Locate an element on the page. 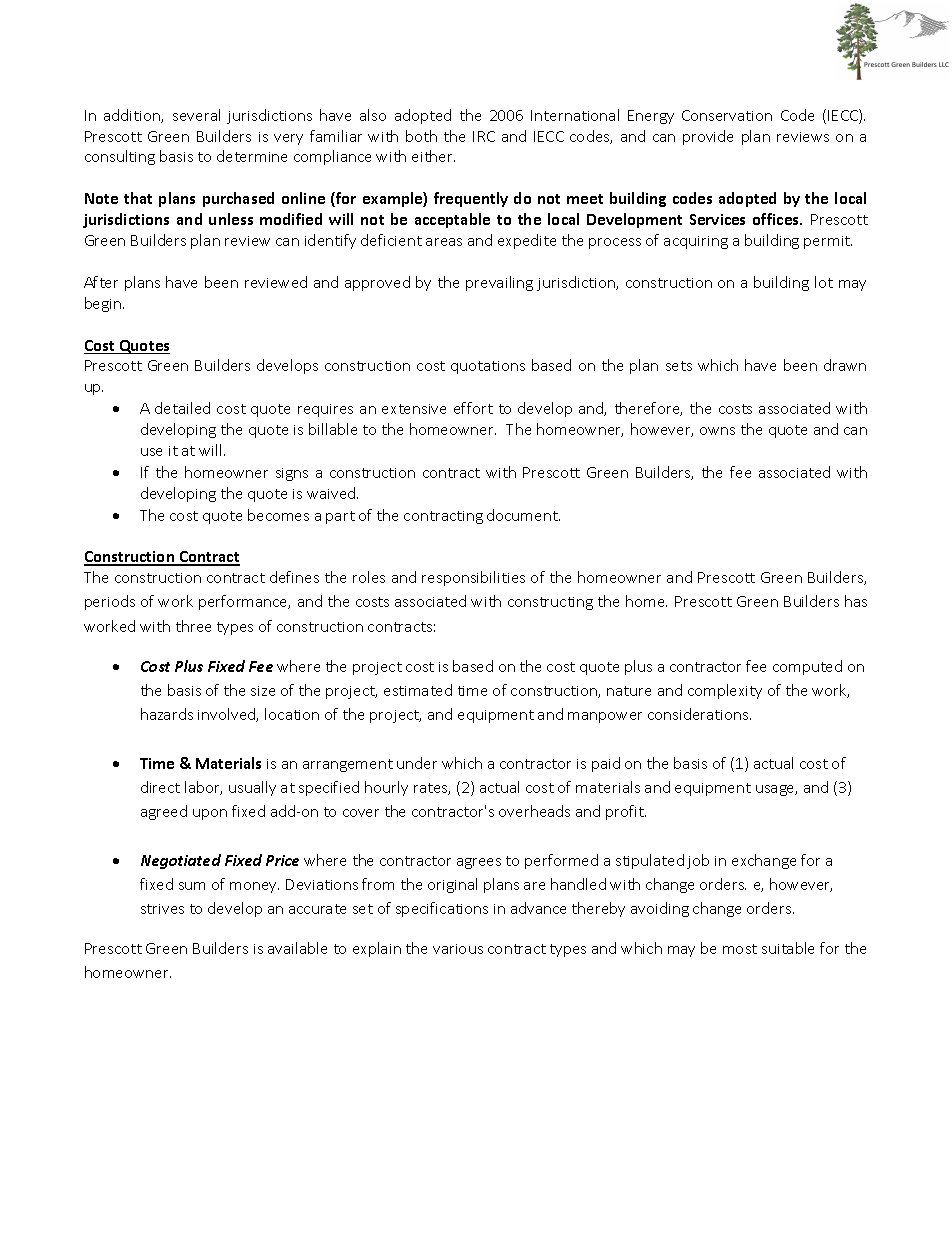 Image resolution: width=952 pixels, height=1233 pixels. IRC is located at coordinates (484, 136).
